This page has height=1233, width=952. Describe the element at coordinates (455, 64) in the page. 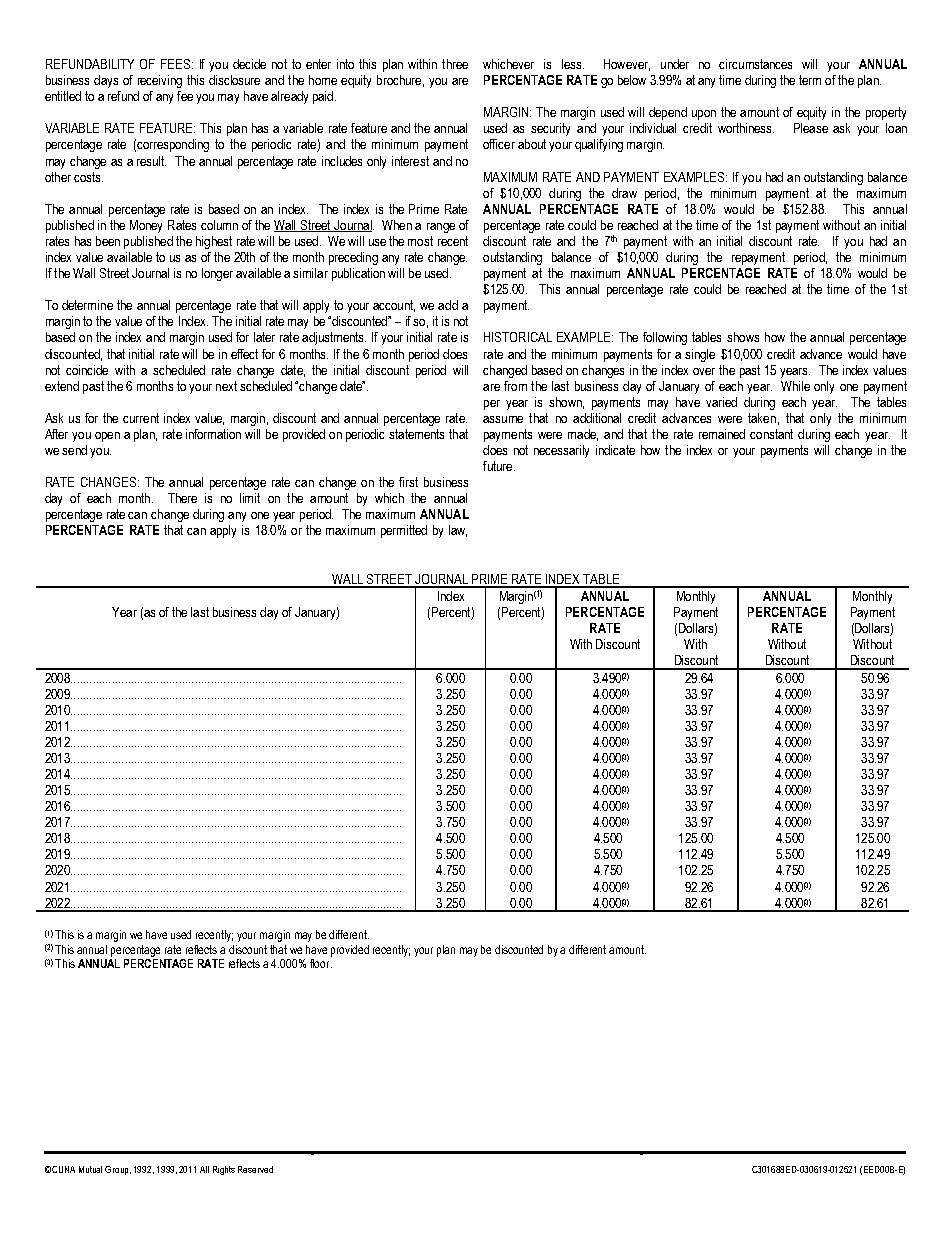

I see `three` at that location.
